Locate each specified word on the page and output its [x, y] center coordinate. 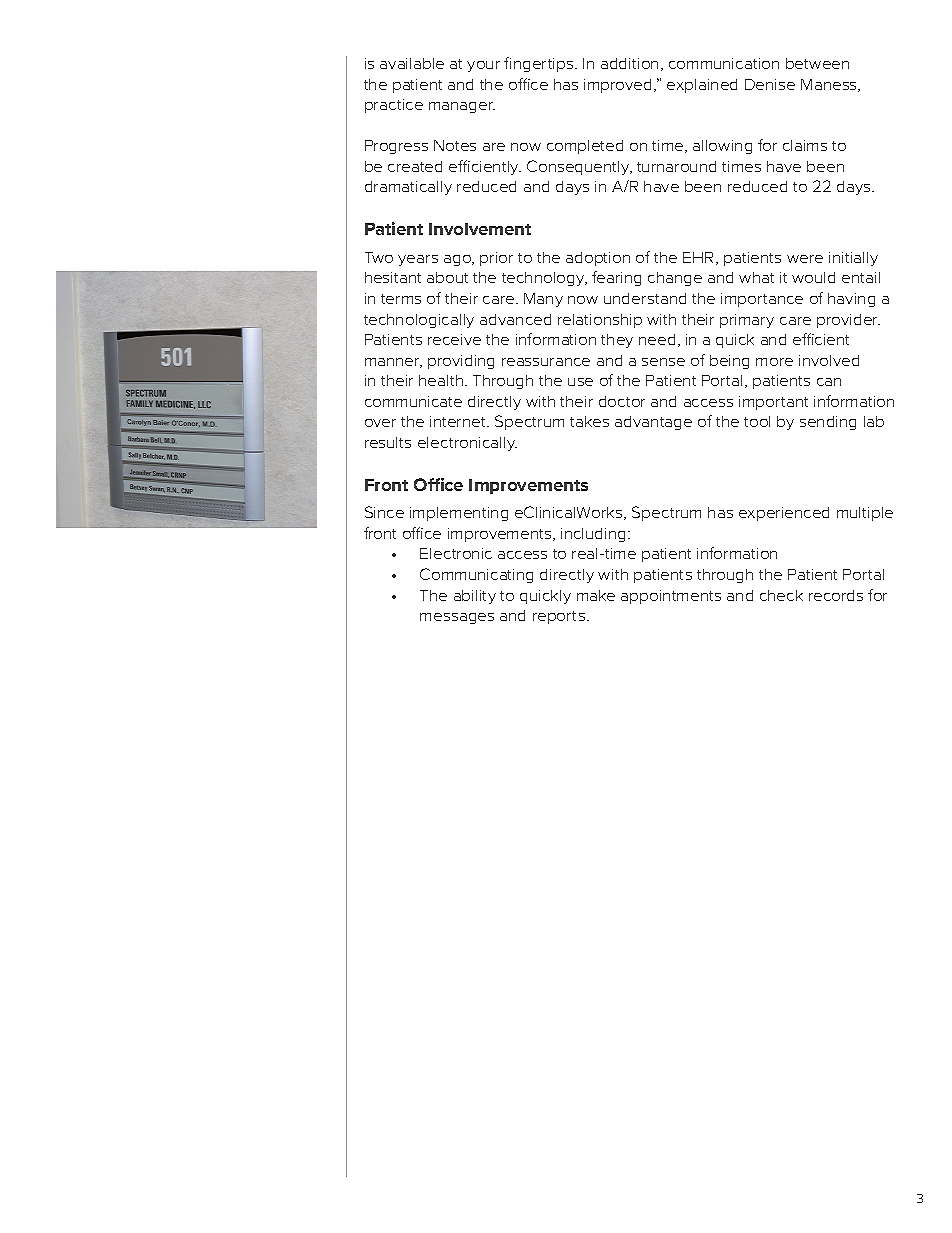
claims [805, 145]
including [593, 535]
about [447, 277]
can [829, 382]
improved [617, 86]
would [813, 277]
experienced [784, 514]
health [442, 380]
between [817, 63]
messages [457, 618]
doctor [622, 401]
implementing [459, 514]
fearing [616, 278]
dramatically [408, 188]
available [412, 63]
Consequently [579, 167]
